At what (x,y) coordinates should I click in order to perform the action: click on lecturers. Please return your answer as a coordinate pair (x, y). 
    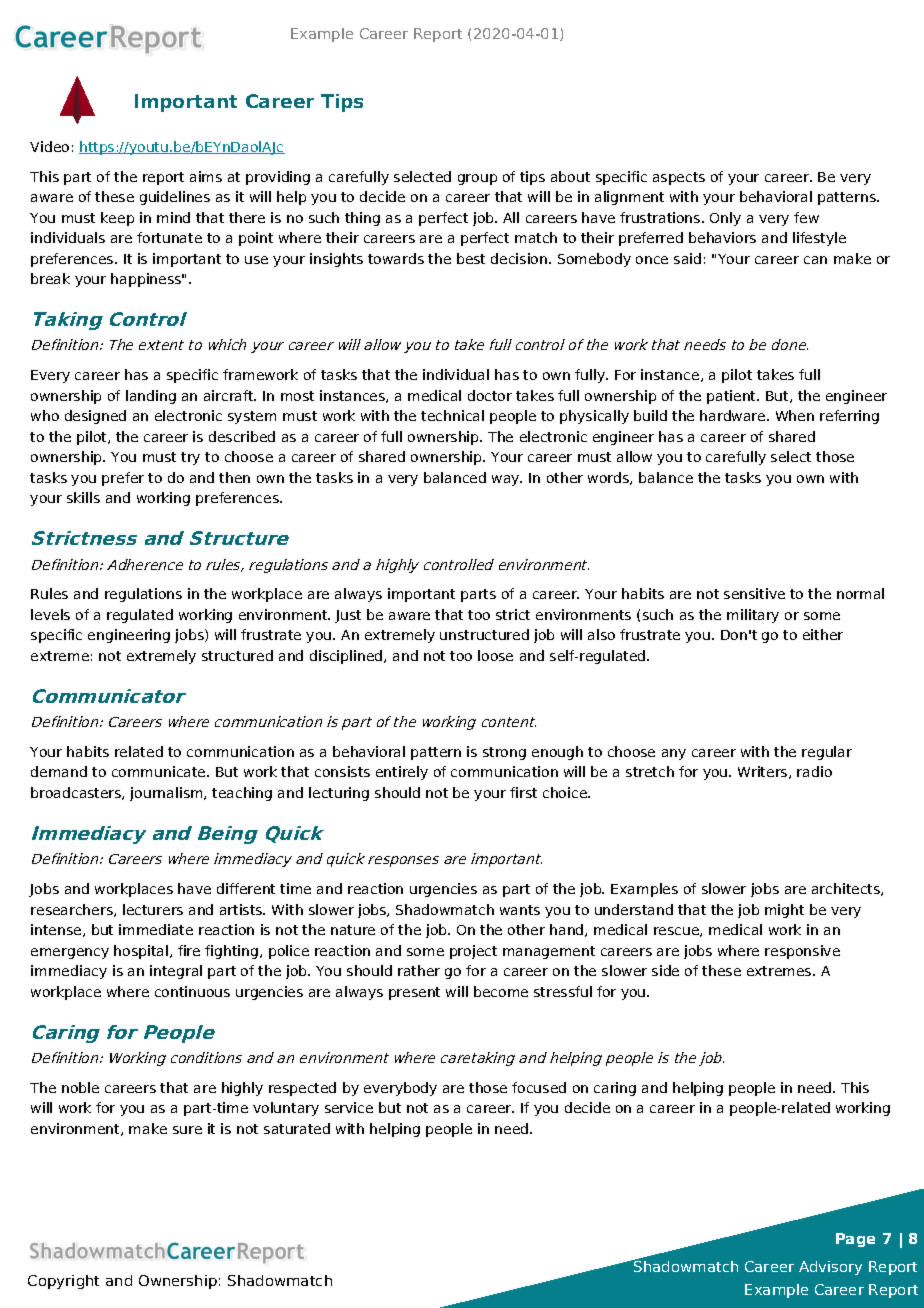
    Looking at the image, I should click on (153, 909).
